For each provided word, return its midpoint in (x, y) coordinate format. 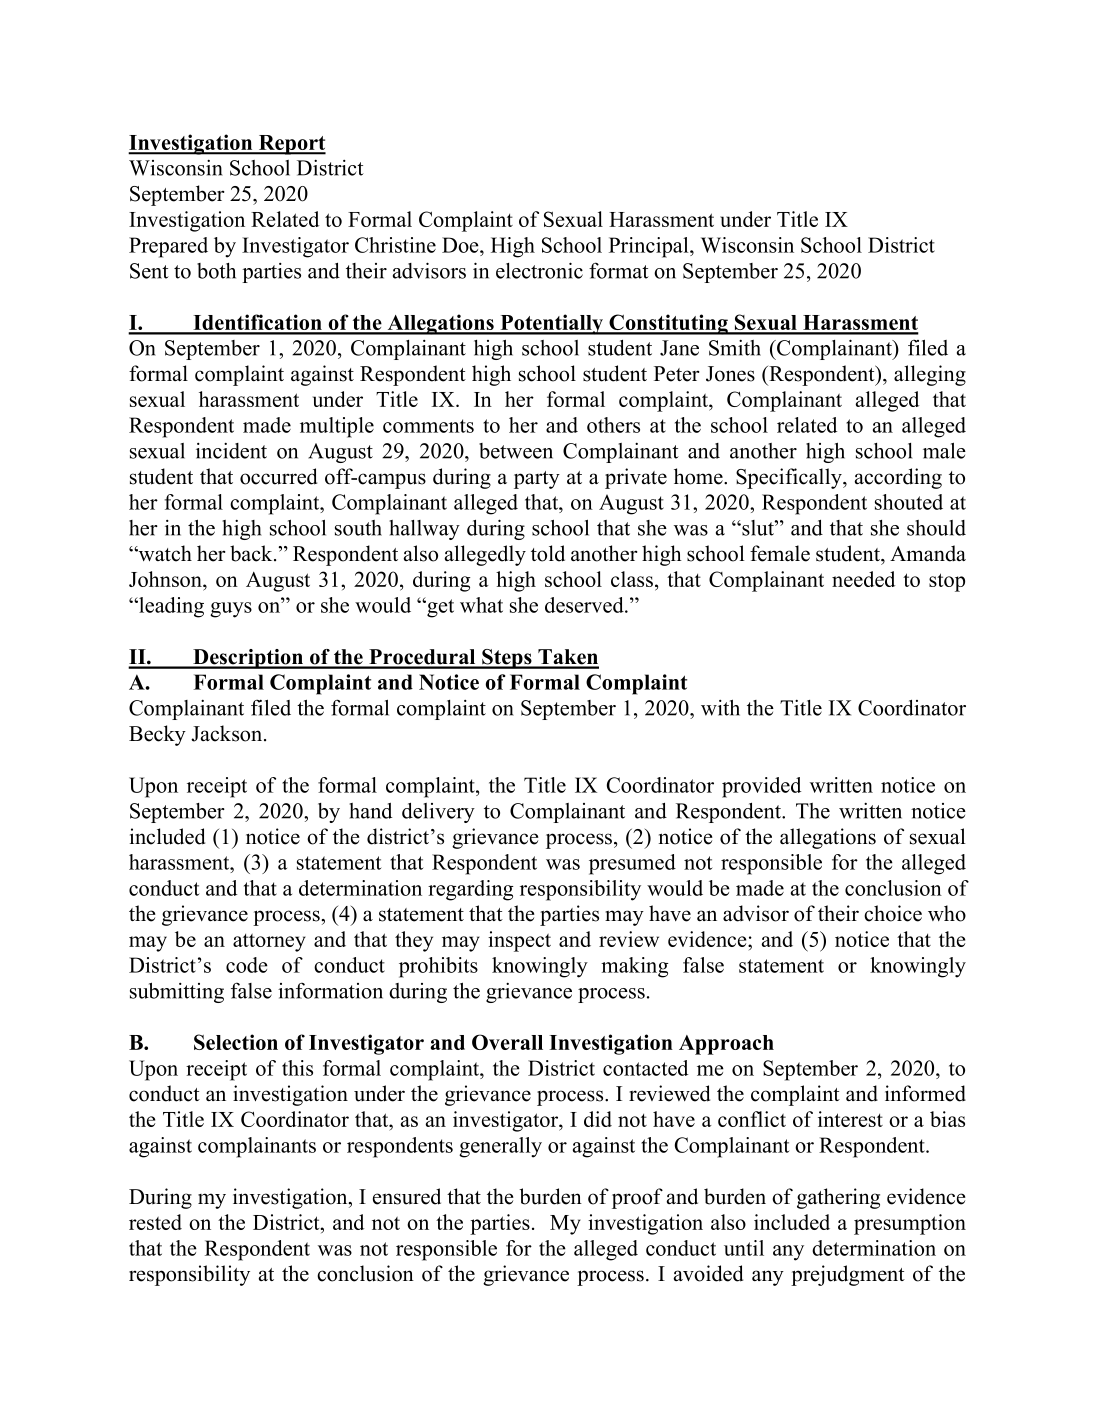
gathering (838, 1198)
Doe (461, 245)
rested (155, 1222)
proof (637, 1198)
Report (291, 145)
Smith (735, 348)
